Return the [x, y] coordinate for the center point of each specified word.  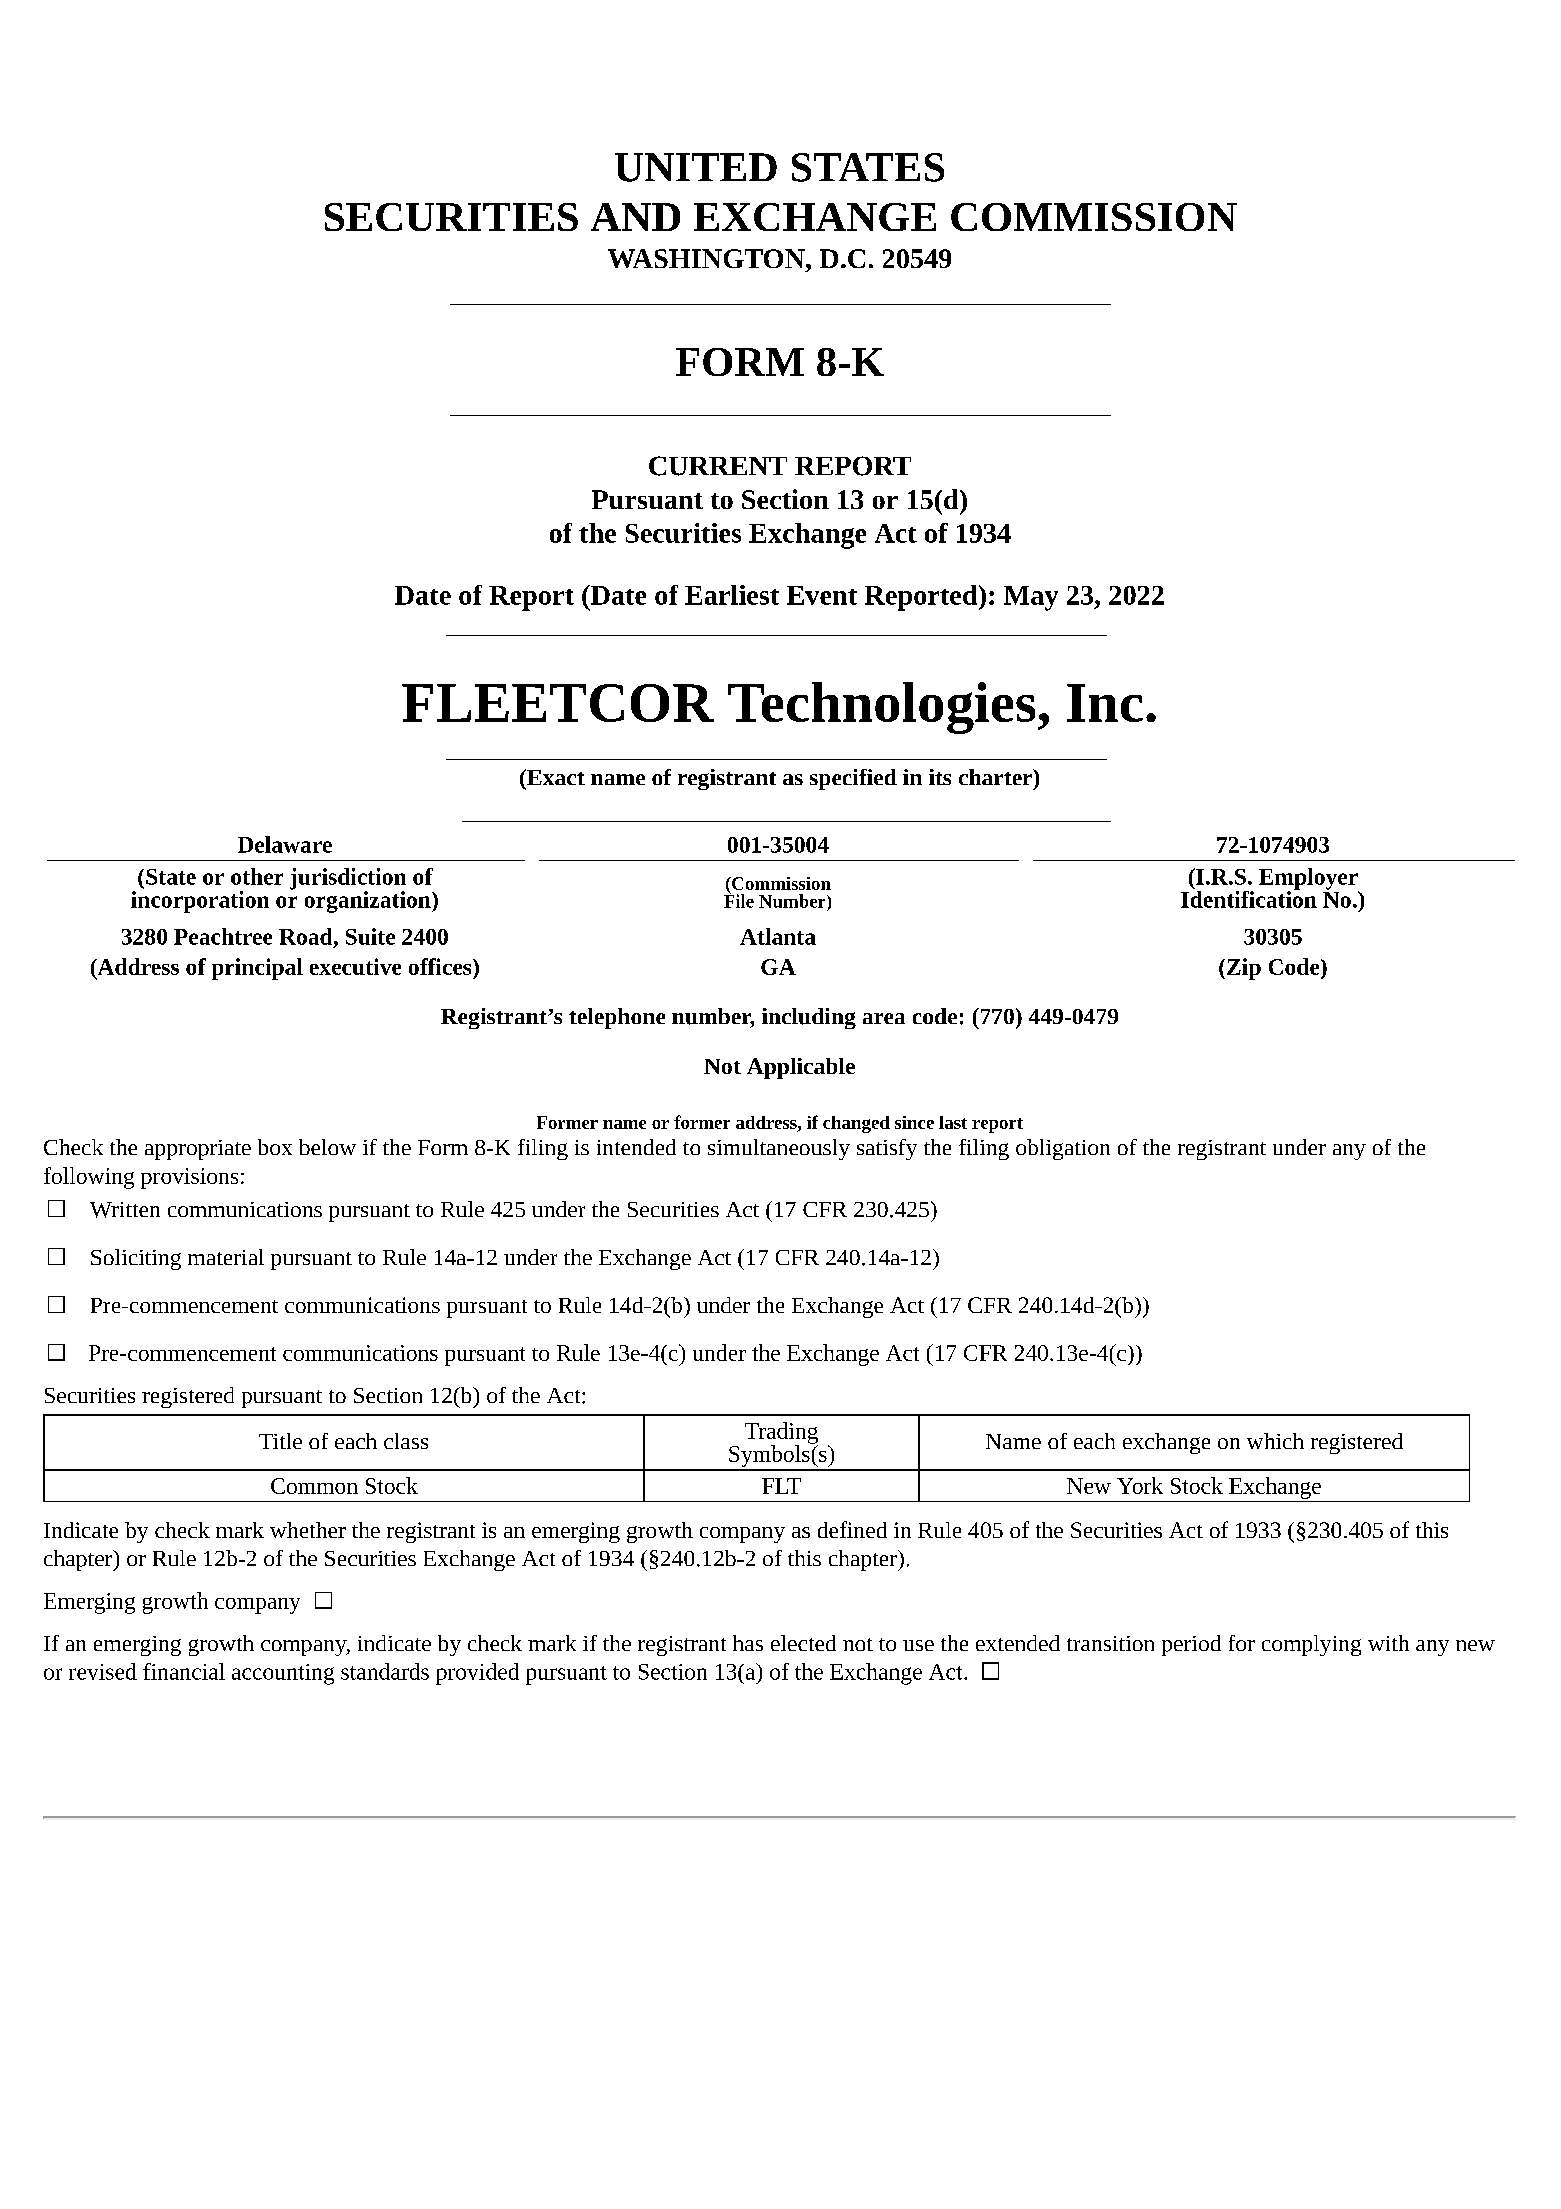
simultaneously [779, 1149]
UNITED [696, 167]
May [1031, 598]
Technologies [881, 708]
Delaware [285, 844]
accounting [283, 1674]
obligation [1063, 1149]
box [275, 1147]
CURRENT [718, 466]
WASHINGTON [707, 258]
